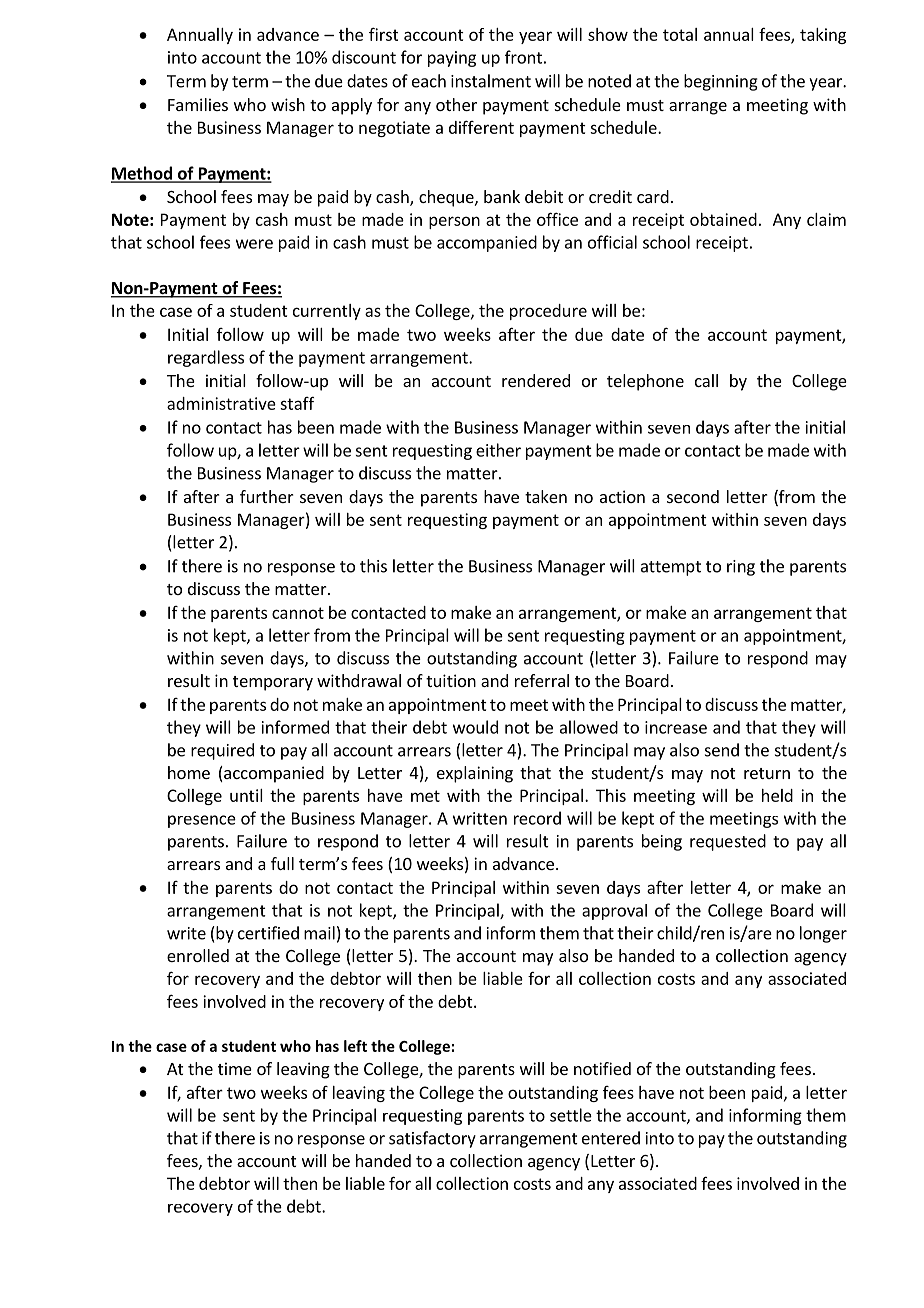 The height and width of the image is (1308, 924). I want to click on call, so click(706, 380).
